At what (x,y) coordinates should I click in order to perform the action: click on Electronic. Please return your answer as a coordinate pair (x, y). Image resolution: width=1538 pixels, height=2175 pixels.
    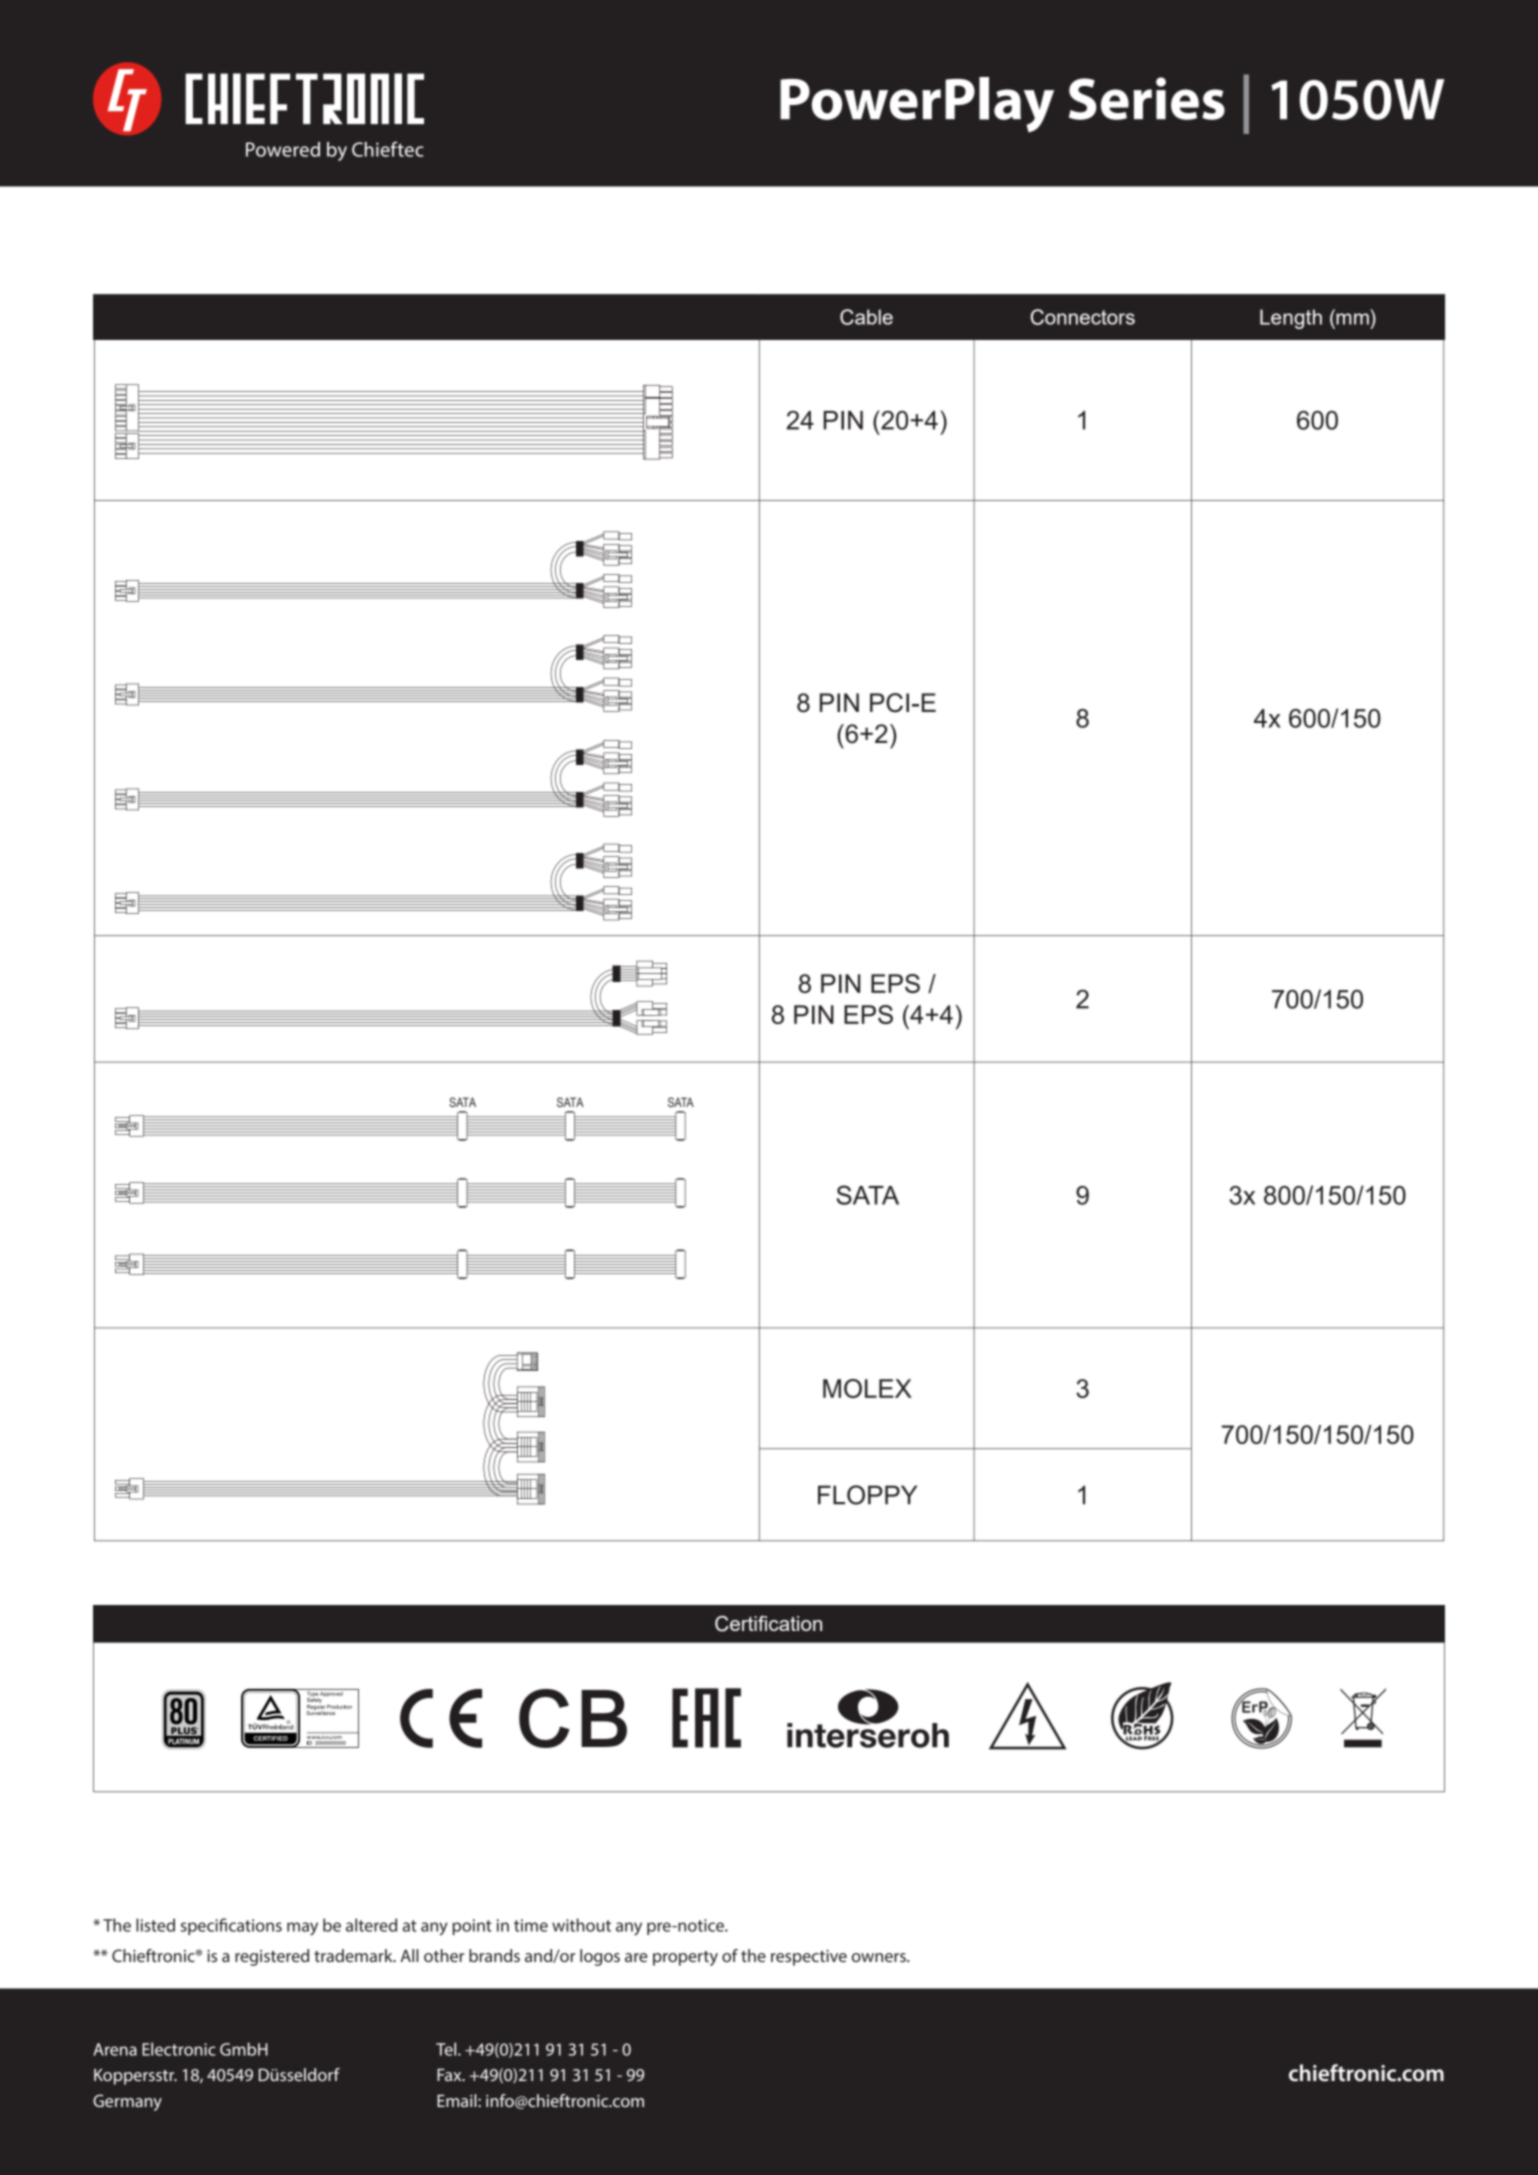
    Looking at the image, I should click on (179, 2049).
